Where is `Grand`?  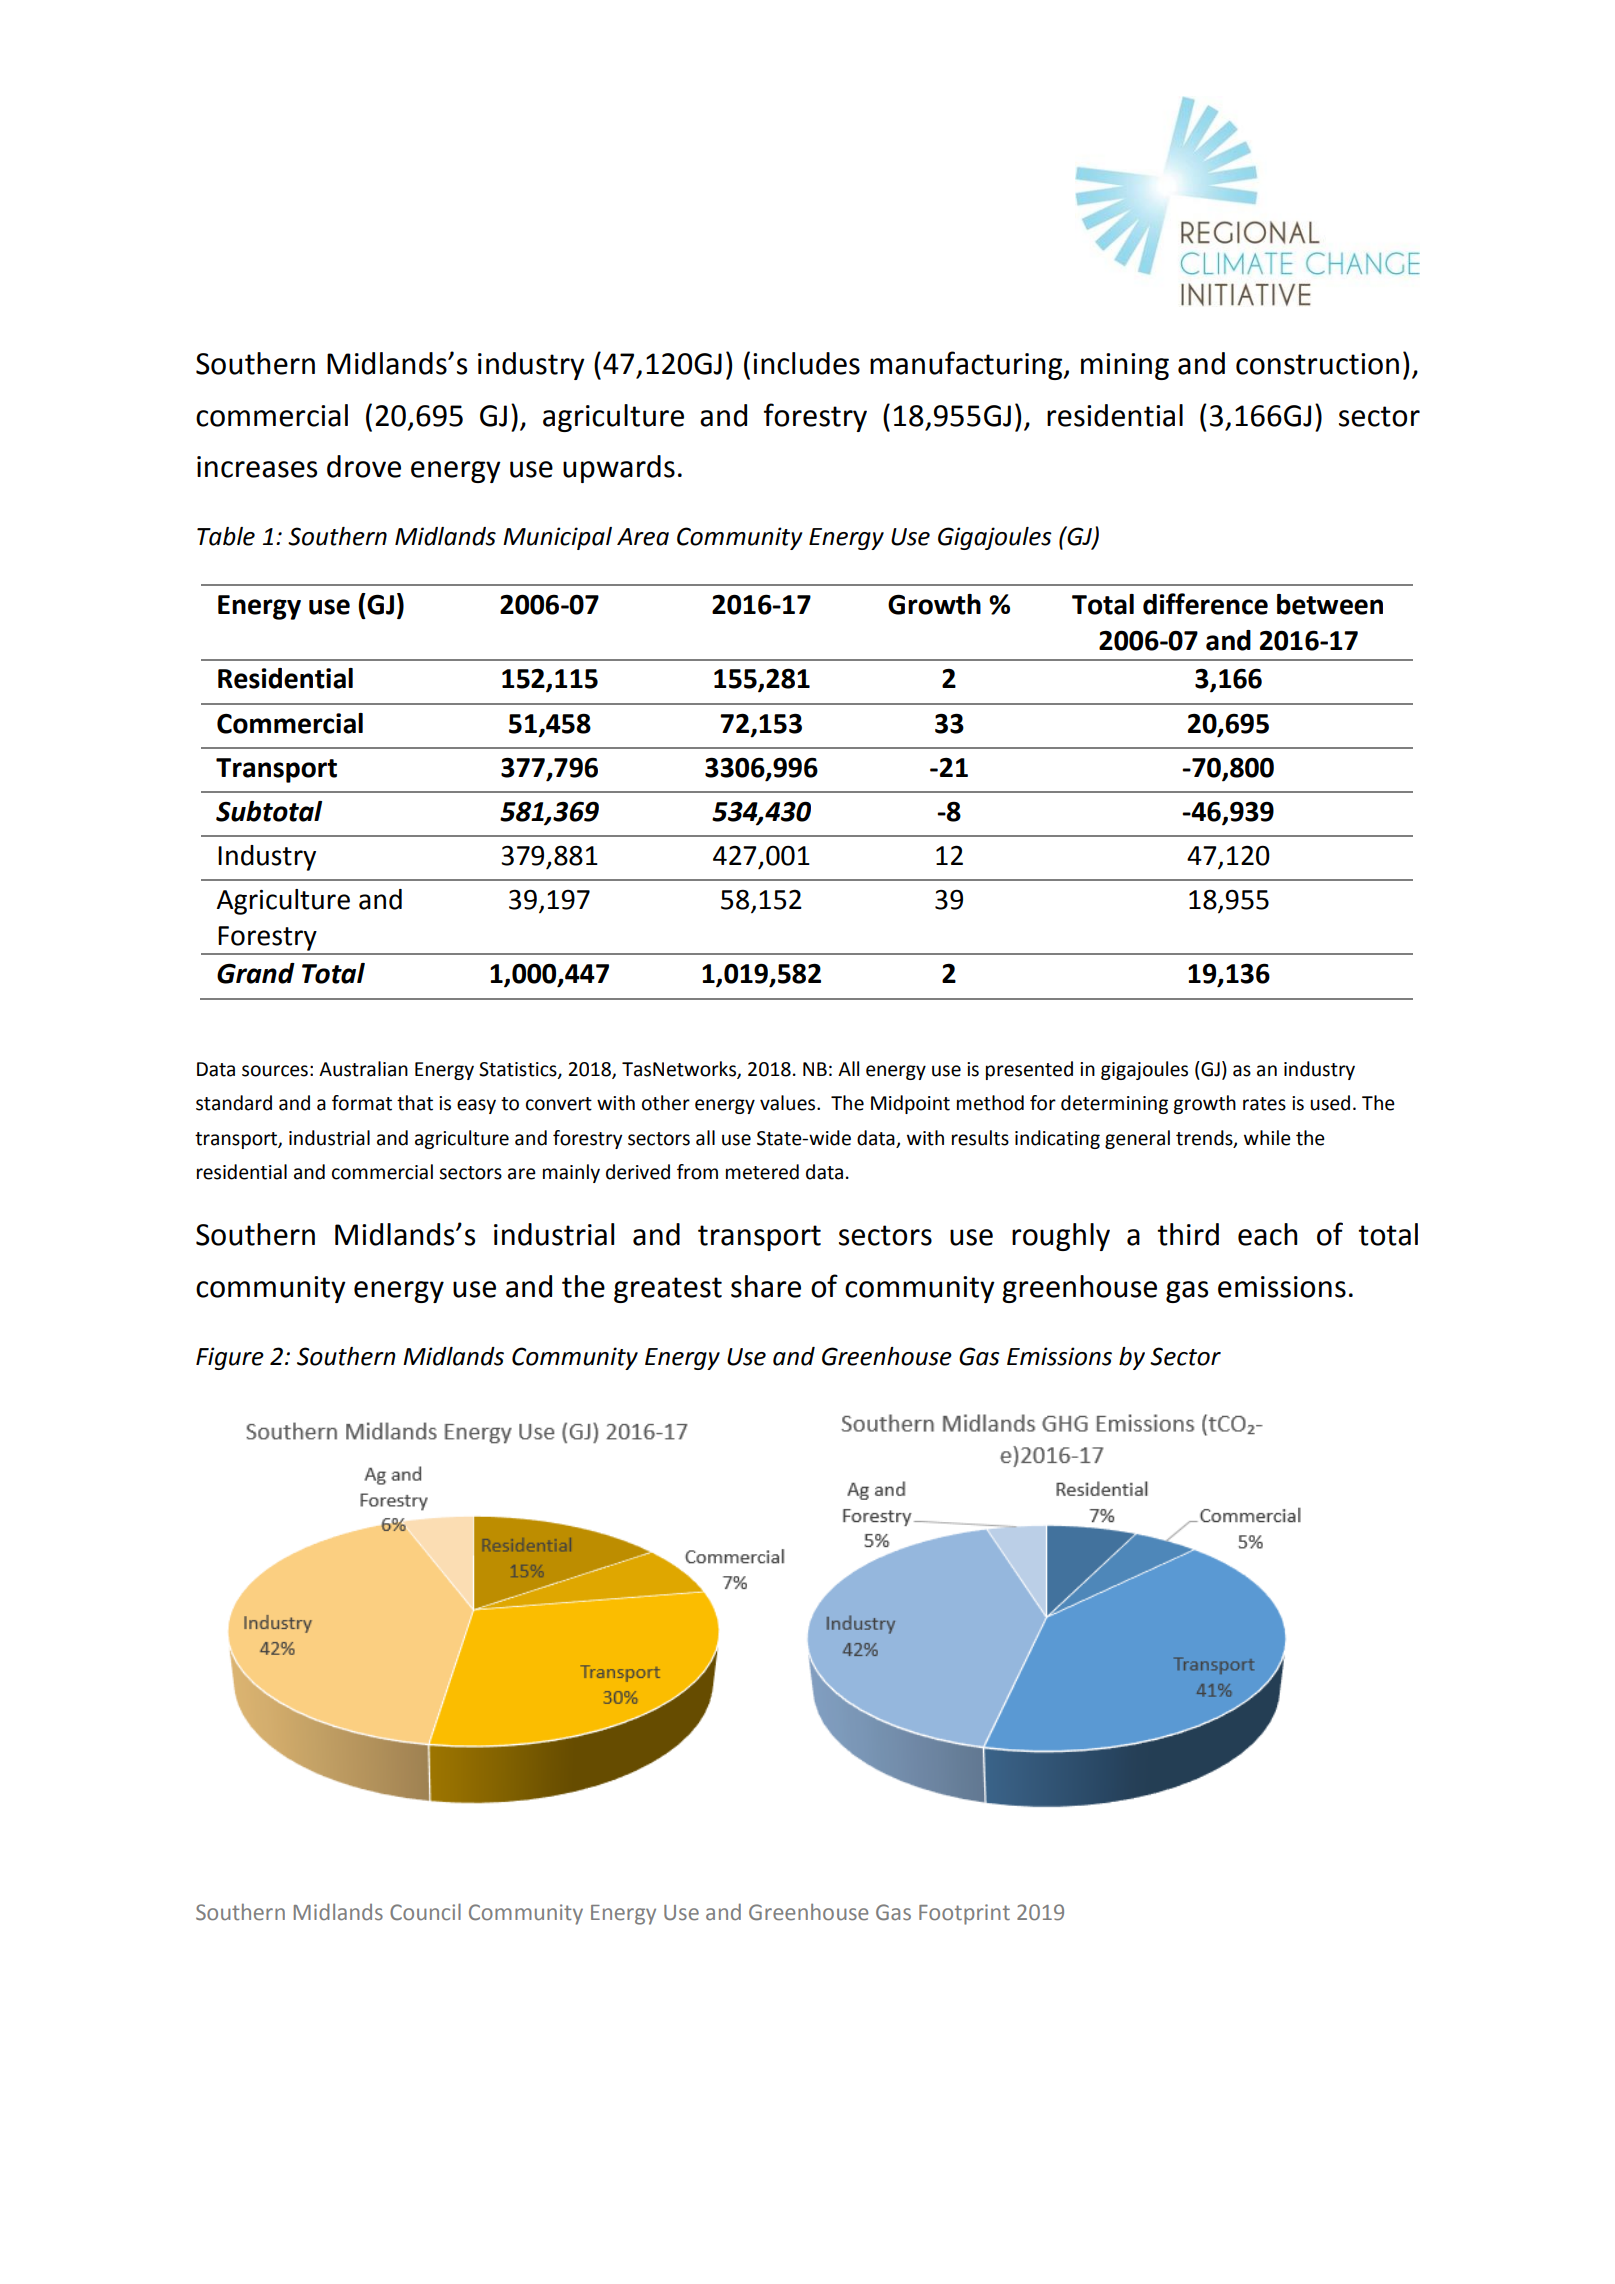
Grand is located at coordinates (256, 973).
